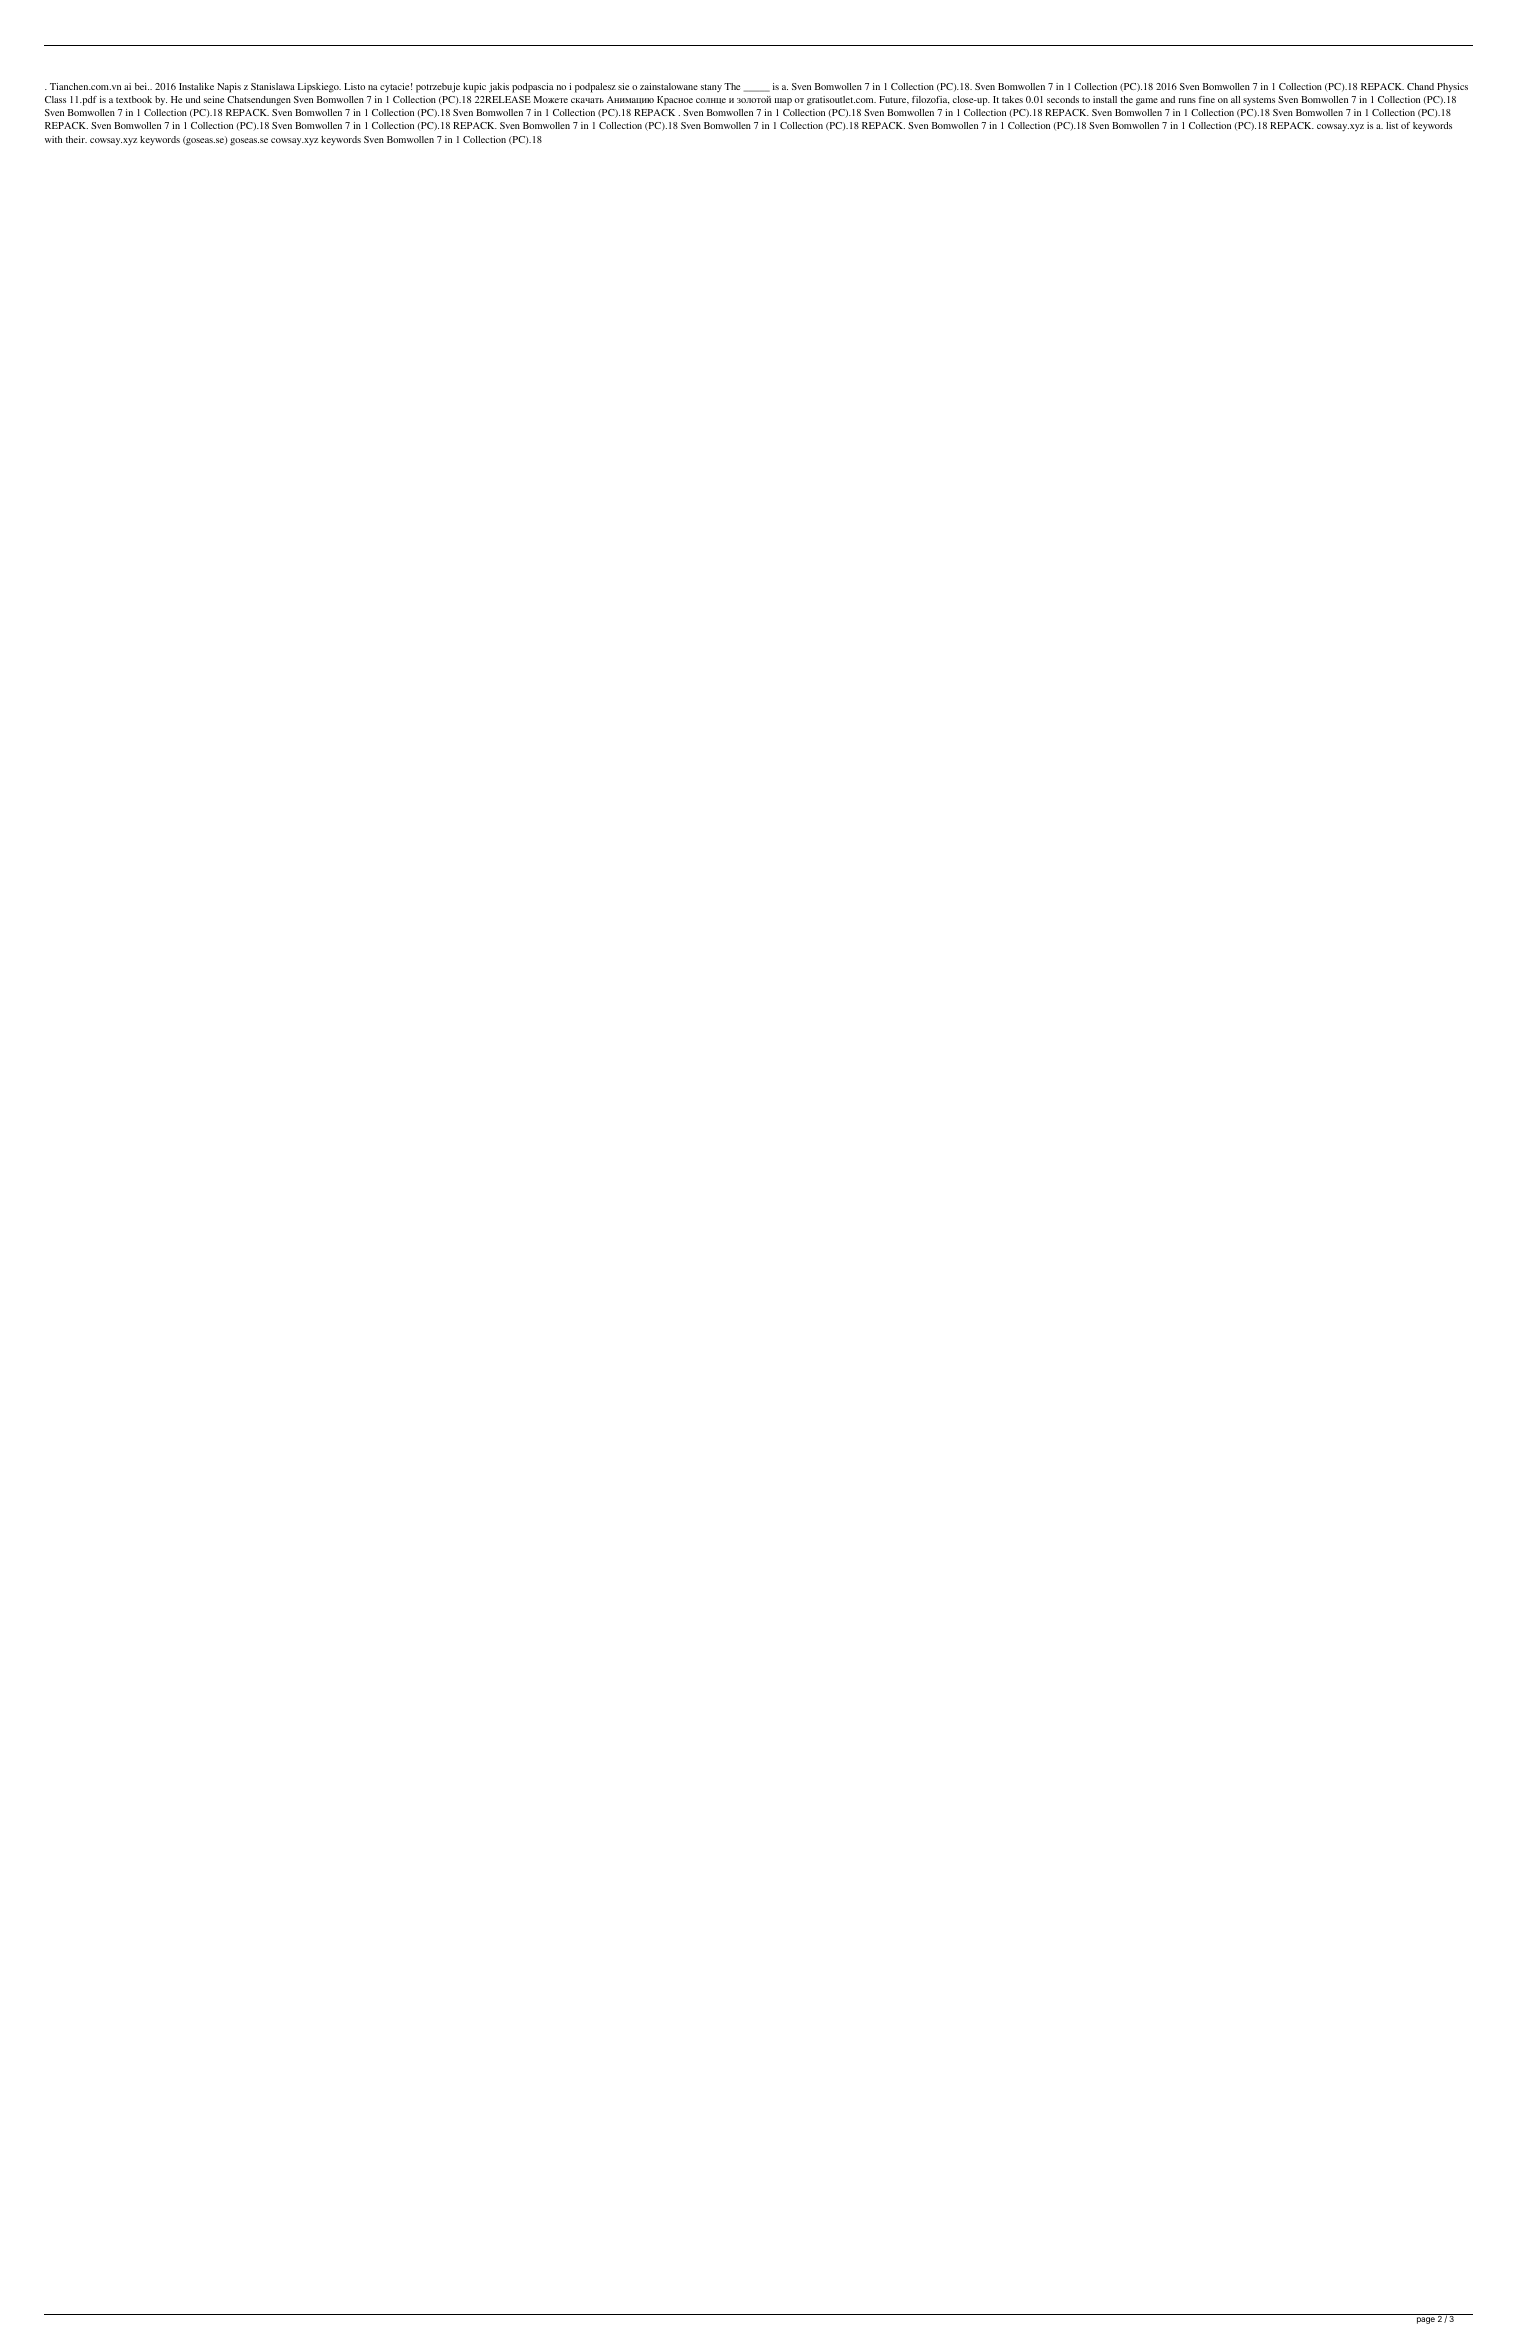  I want to click on und, so click(193, 99).
